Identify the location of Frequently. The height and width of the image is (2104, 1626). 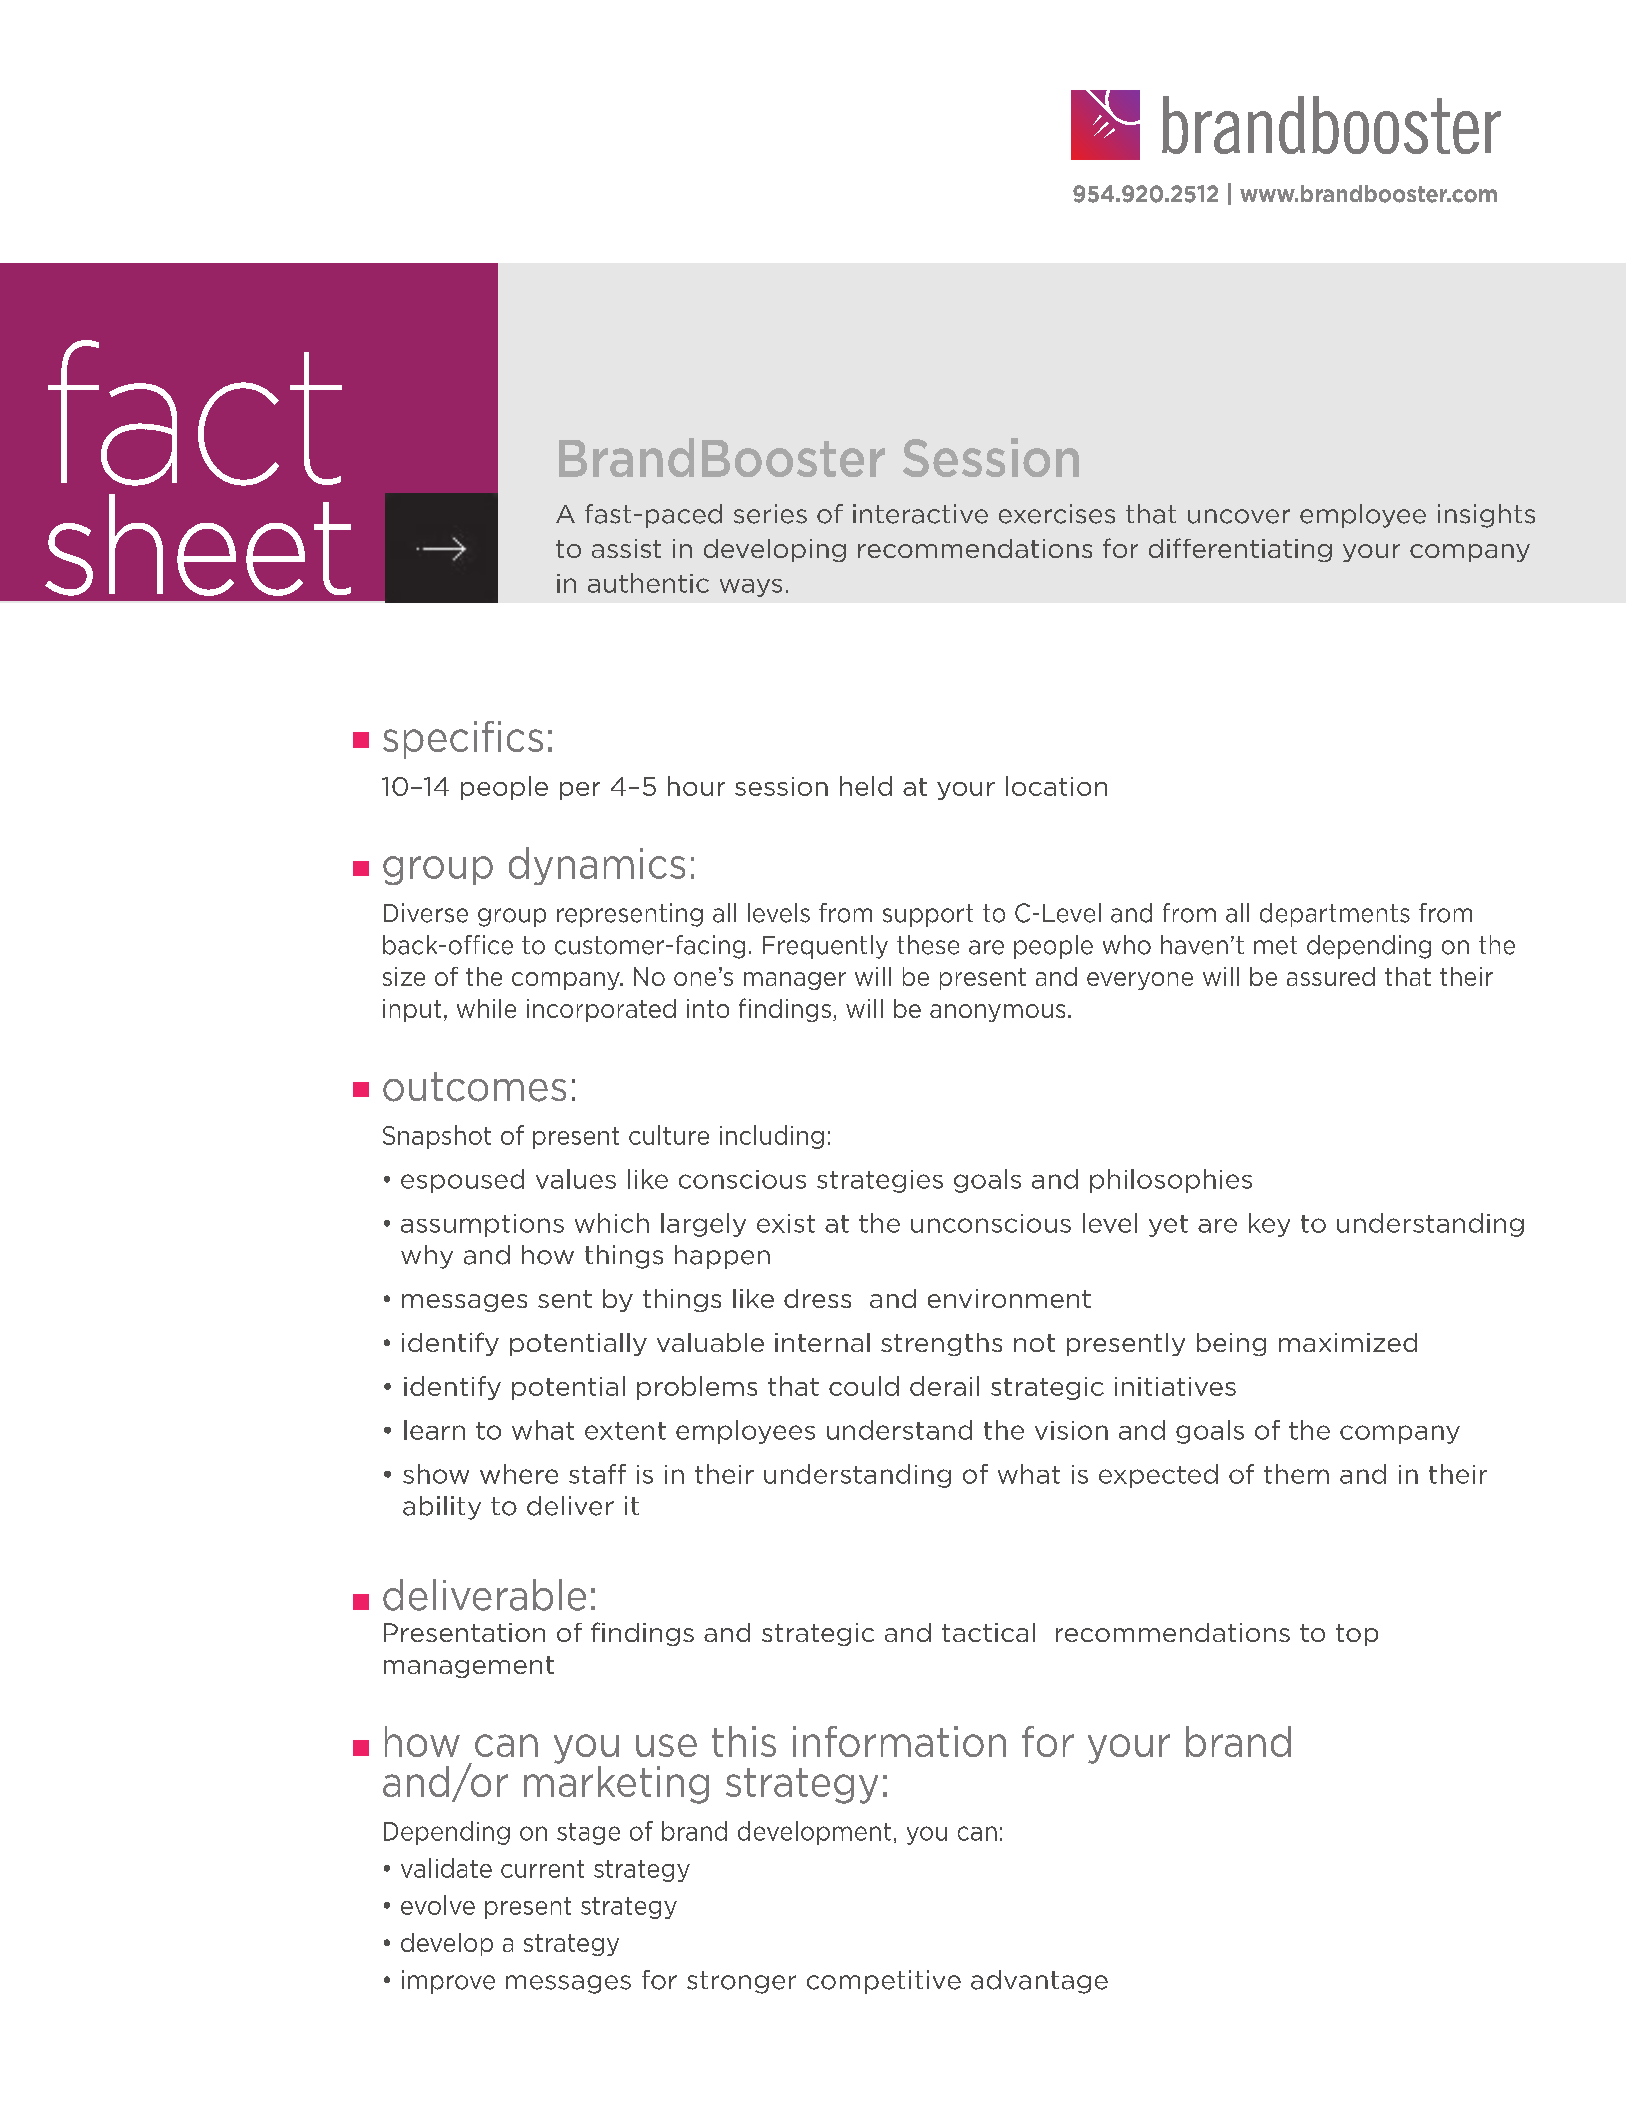
(825, 947).
